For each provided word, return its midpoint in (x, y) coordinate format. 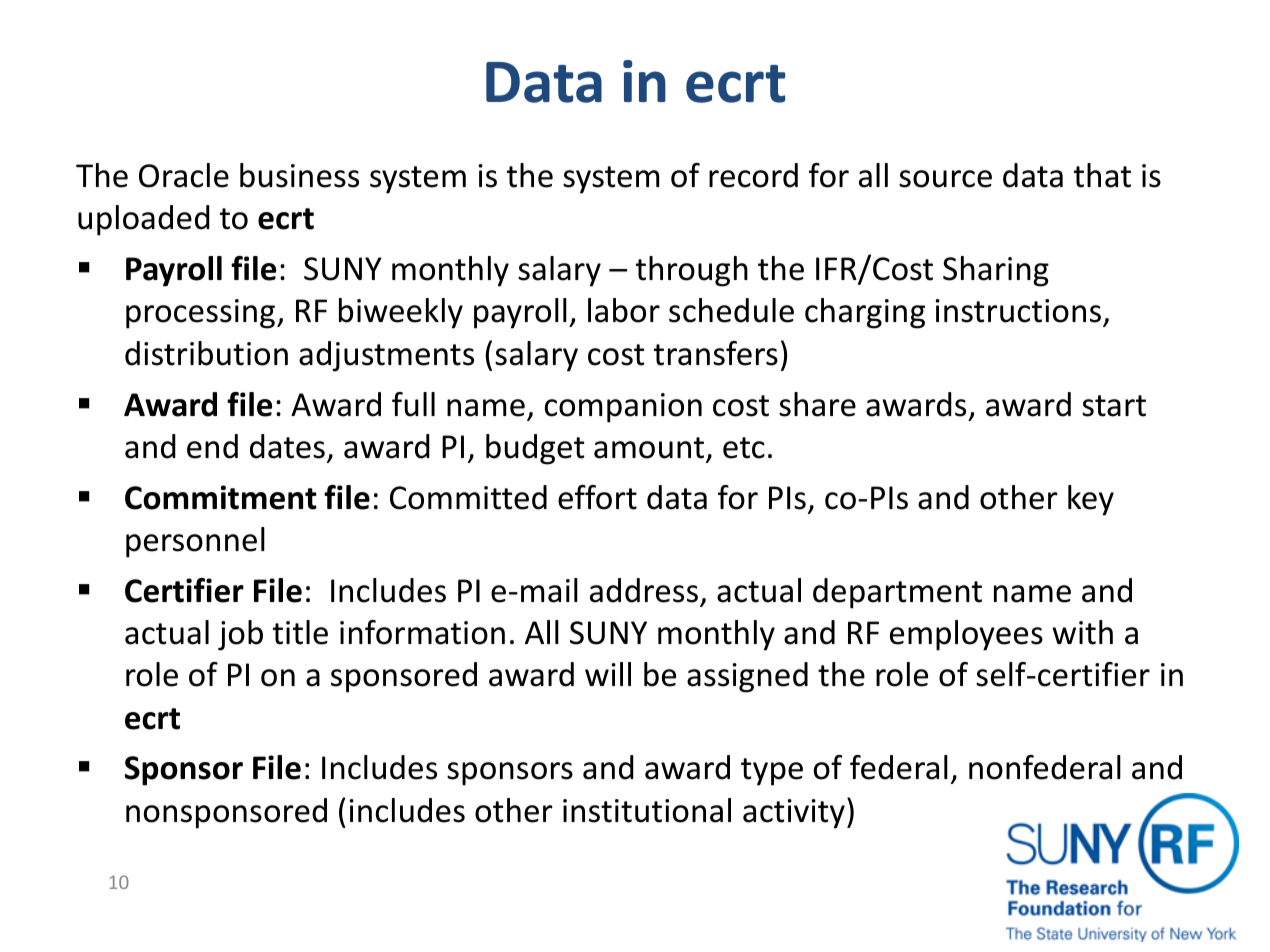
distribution (206, 353)
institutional (647, 810)
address (644, 590)
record (753, 175)
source (945, 179)
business (299, 175)
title (300, 632)
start (1114, 406)
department (897, 593)
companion (623, 408)
